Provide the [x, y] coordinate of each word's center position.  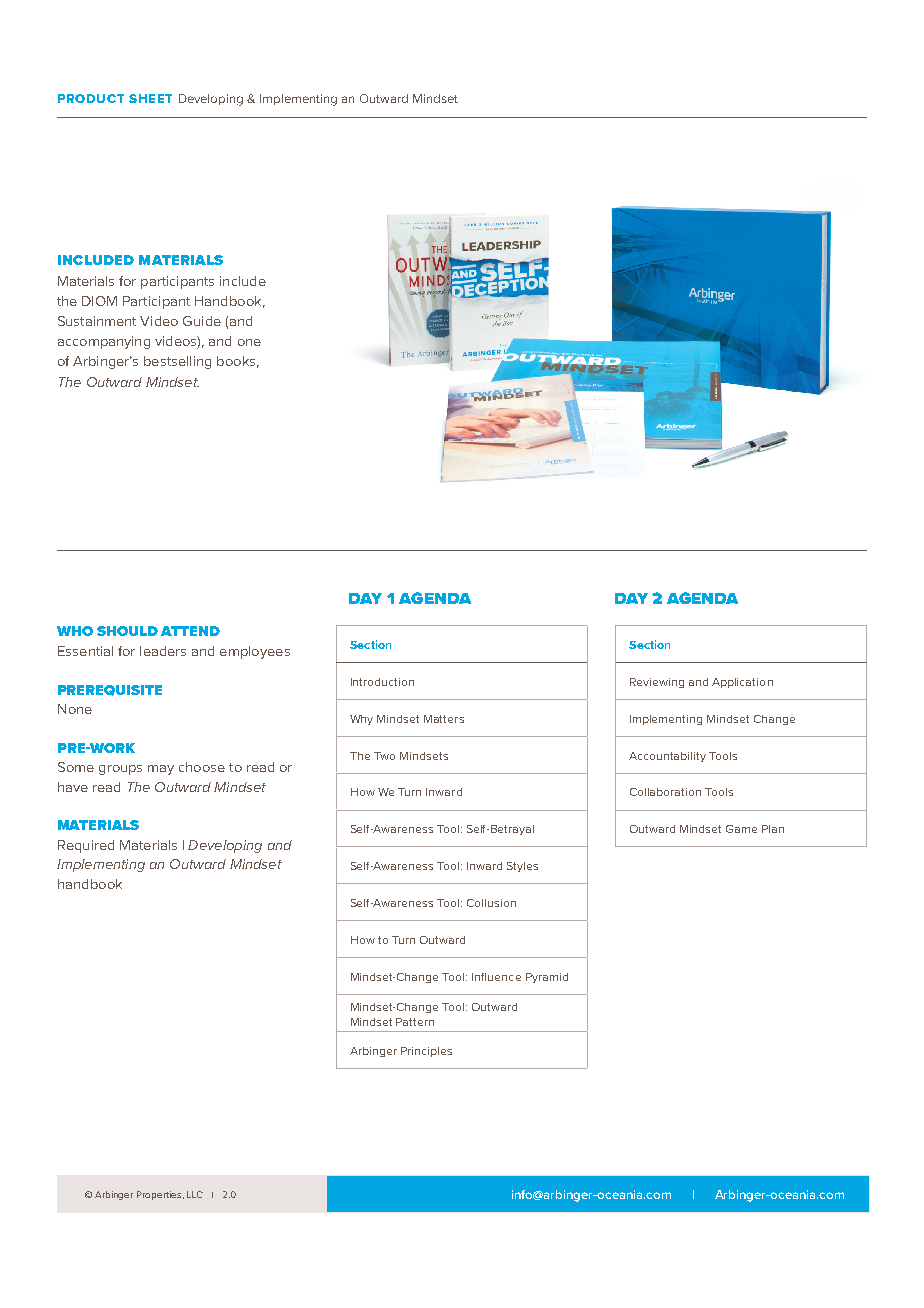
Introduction [382, 682]
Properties [160, 1195]
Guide [202, 321]
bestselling [177, 362]
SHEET [150, 98]
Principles [426, 1052]
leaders [163, 651]
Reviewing [657, 683]
